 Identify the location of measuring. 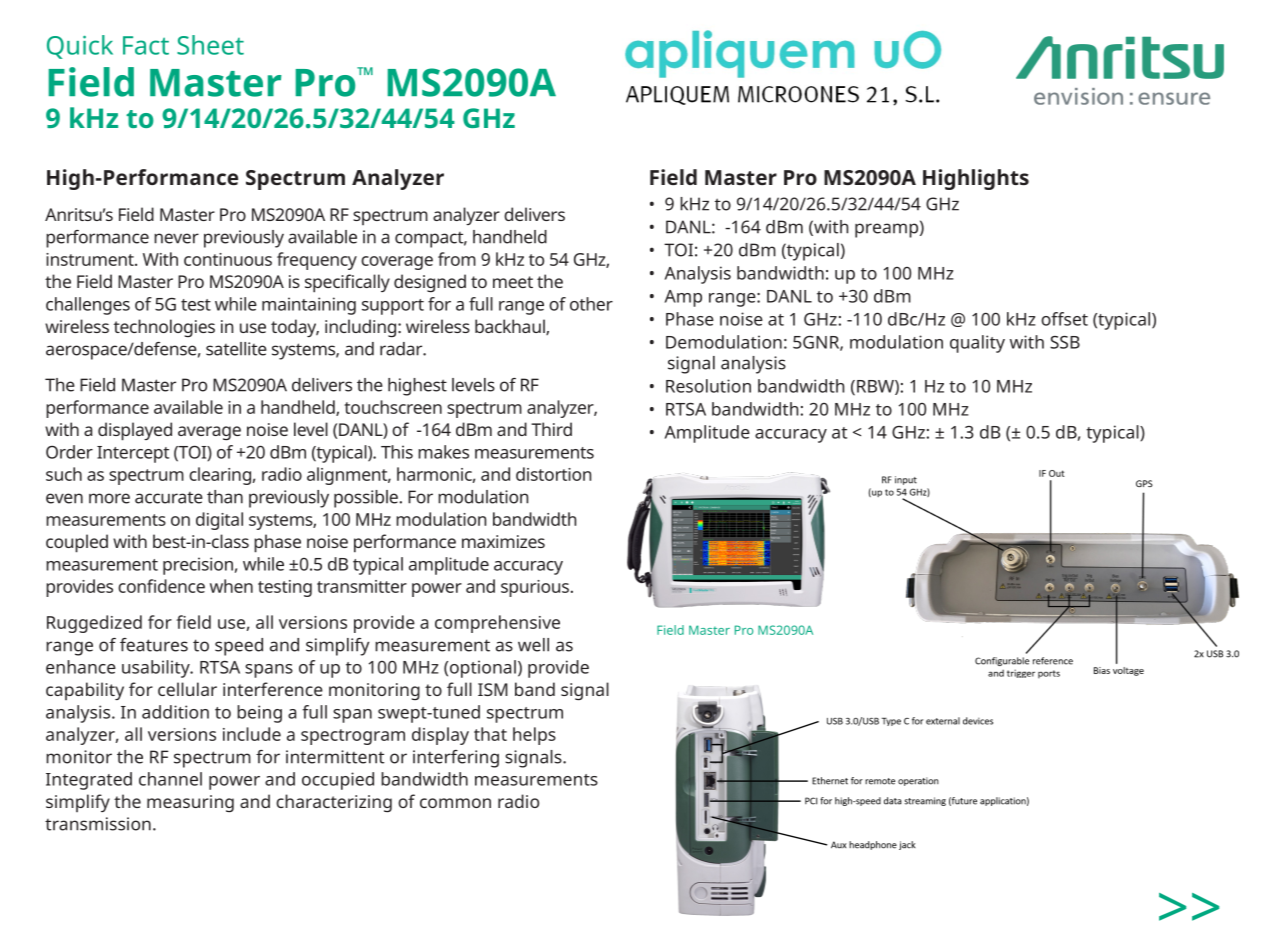
(190, 803).
